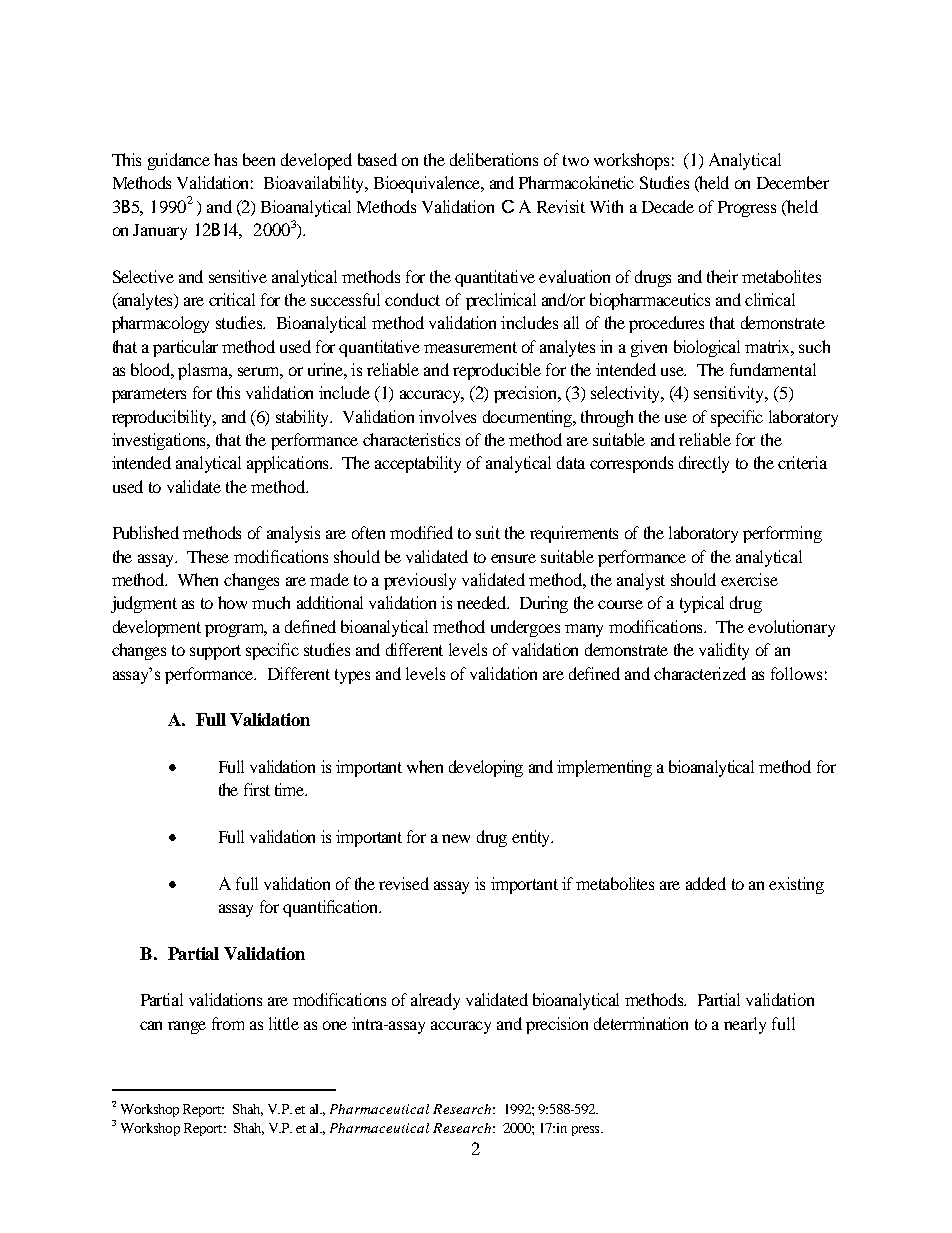 The height and width of the screenshot is (1233, 952). What do you see at coordinates (289, 464) in the screenshot?
I see `applications` at bounding box center [289, 464].
